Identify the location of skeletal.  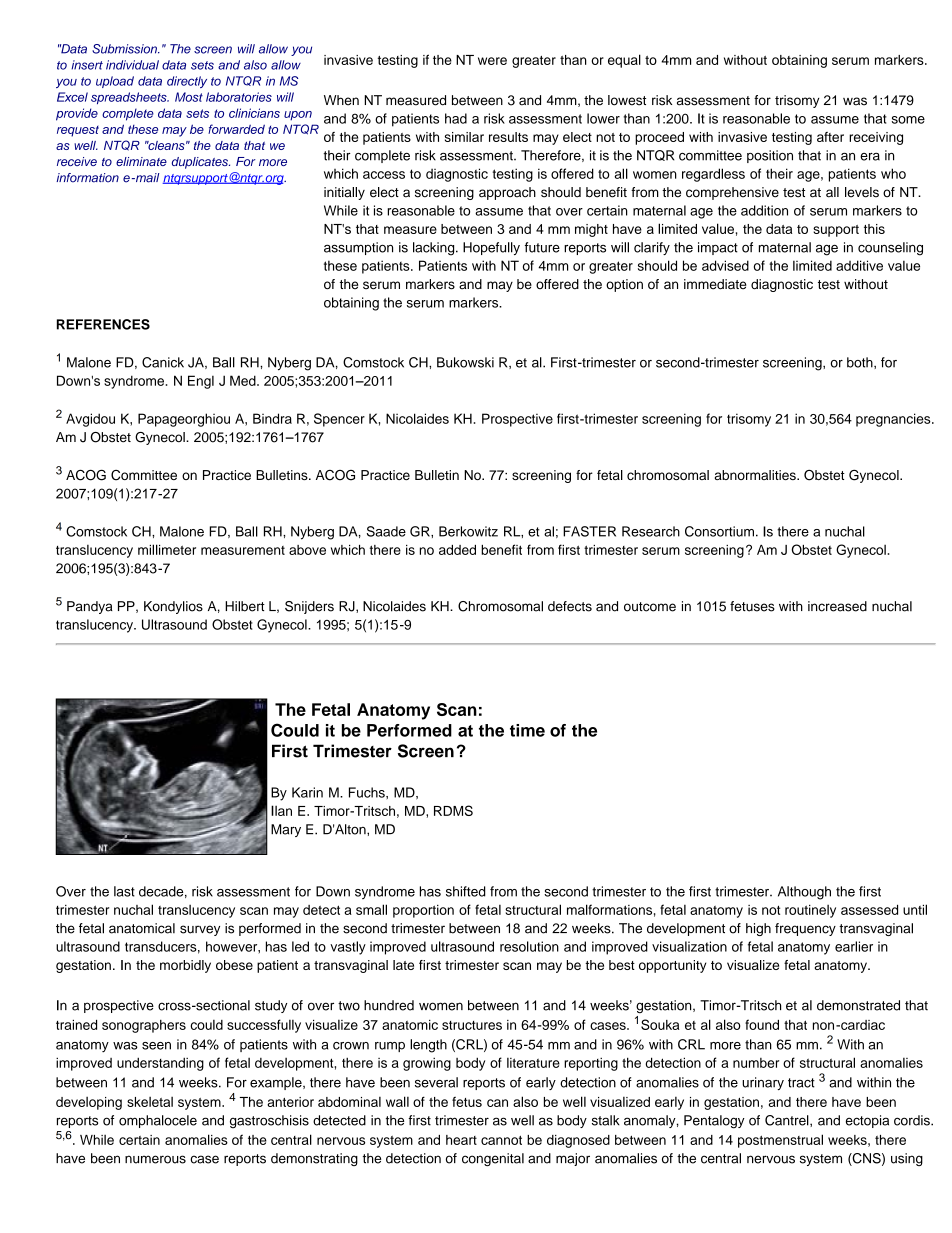
(150, 1102).
